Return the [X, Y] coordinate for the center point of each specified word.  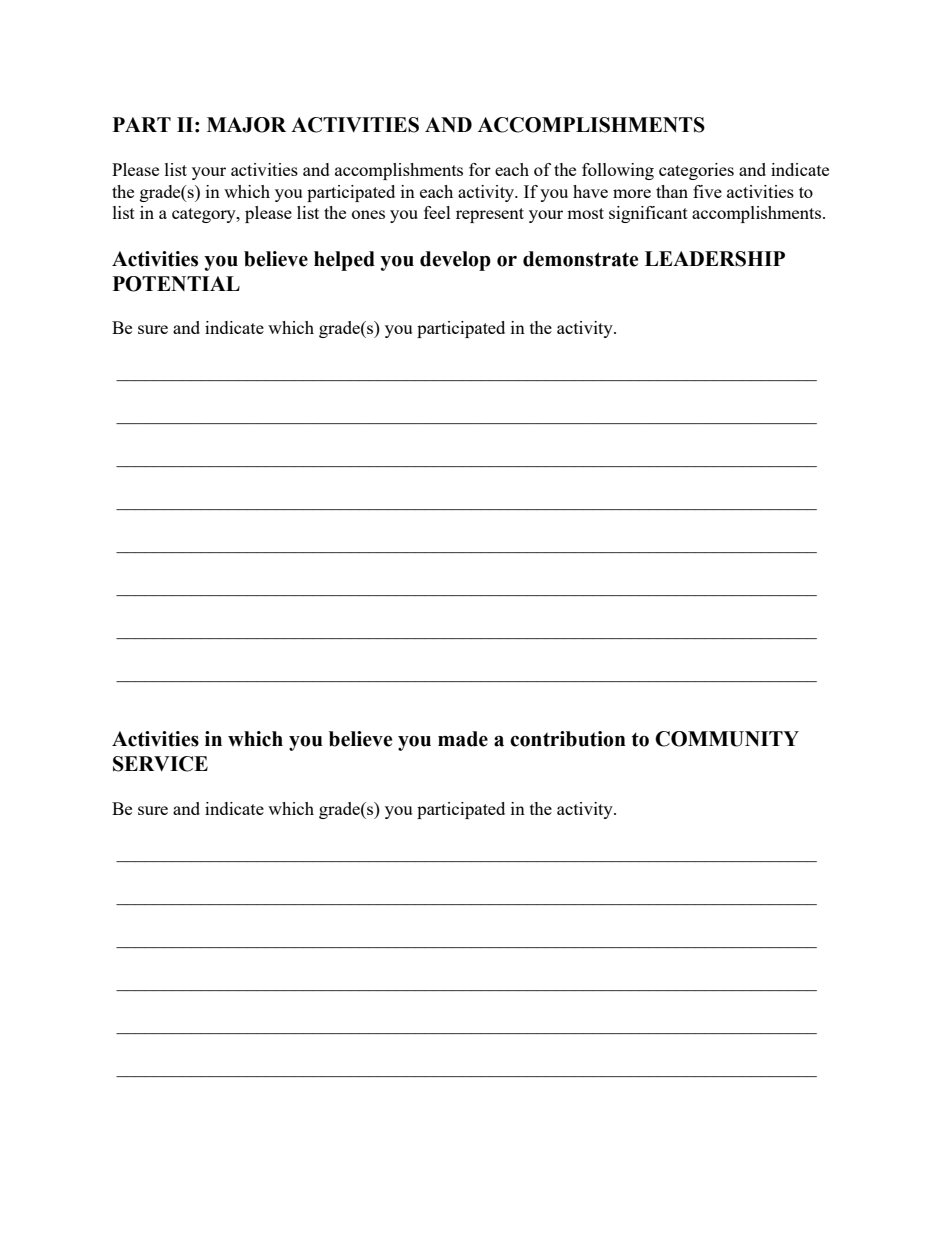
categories [696, 171]
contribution [568, 739]
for [480, 169]
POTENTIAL [176, 284]
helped [344, 261]
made [463, 739]
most [585, 213]
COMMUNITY [727, 739]
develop [455, 261]
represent [490, 215]
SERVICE [160, 764]
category [205, 215]
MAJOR [246, 125]
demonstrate [580, 259]
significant [648, 214]
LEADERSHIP [715, 259]
